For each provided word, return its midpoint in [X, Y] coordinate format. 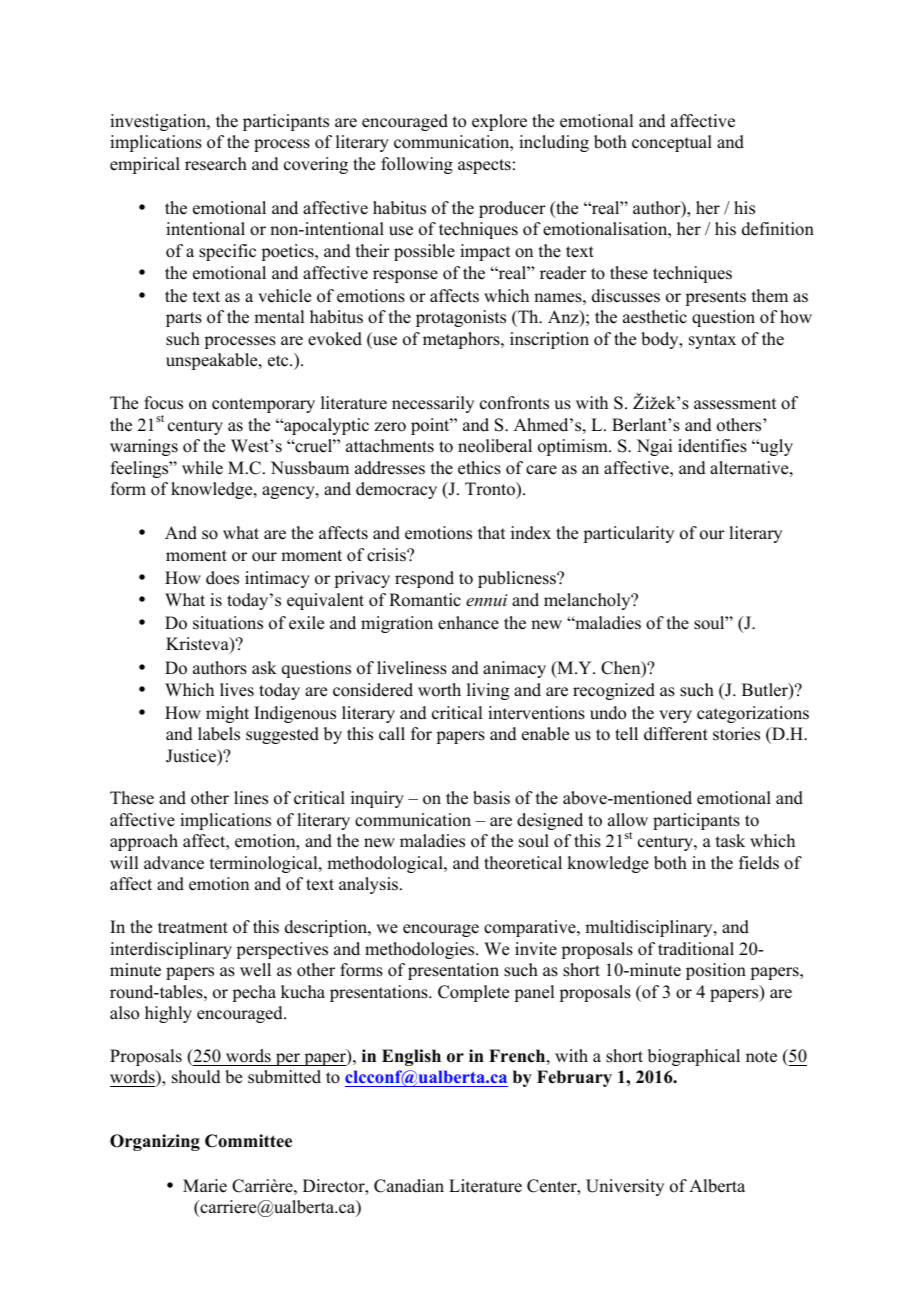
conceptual [672, 143]
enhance [468, 623]
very [675, 716]
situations [228, 623]
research [216, 164]
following [417, 165]
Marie [205, 1186]
